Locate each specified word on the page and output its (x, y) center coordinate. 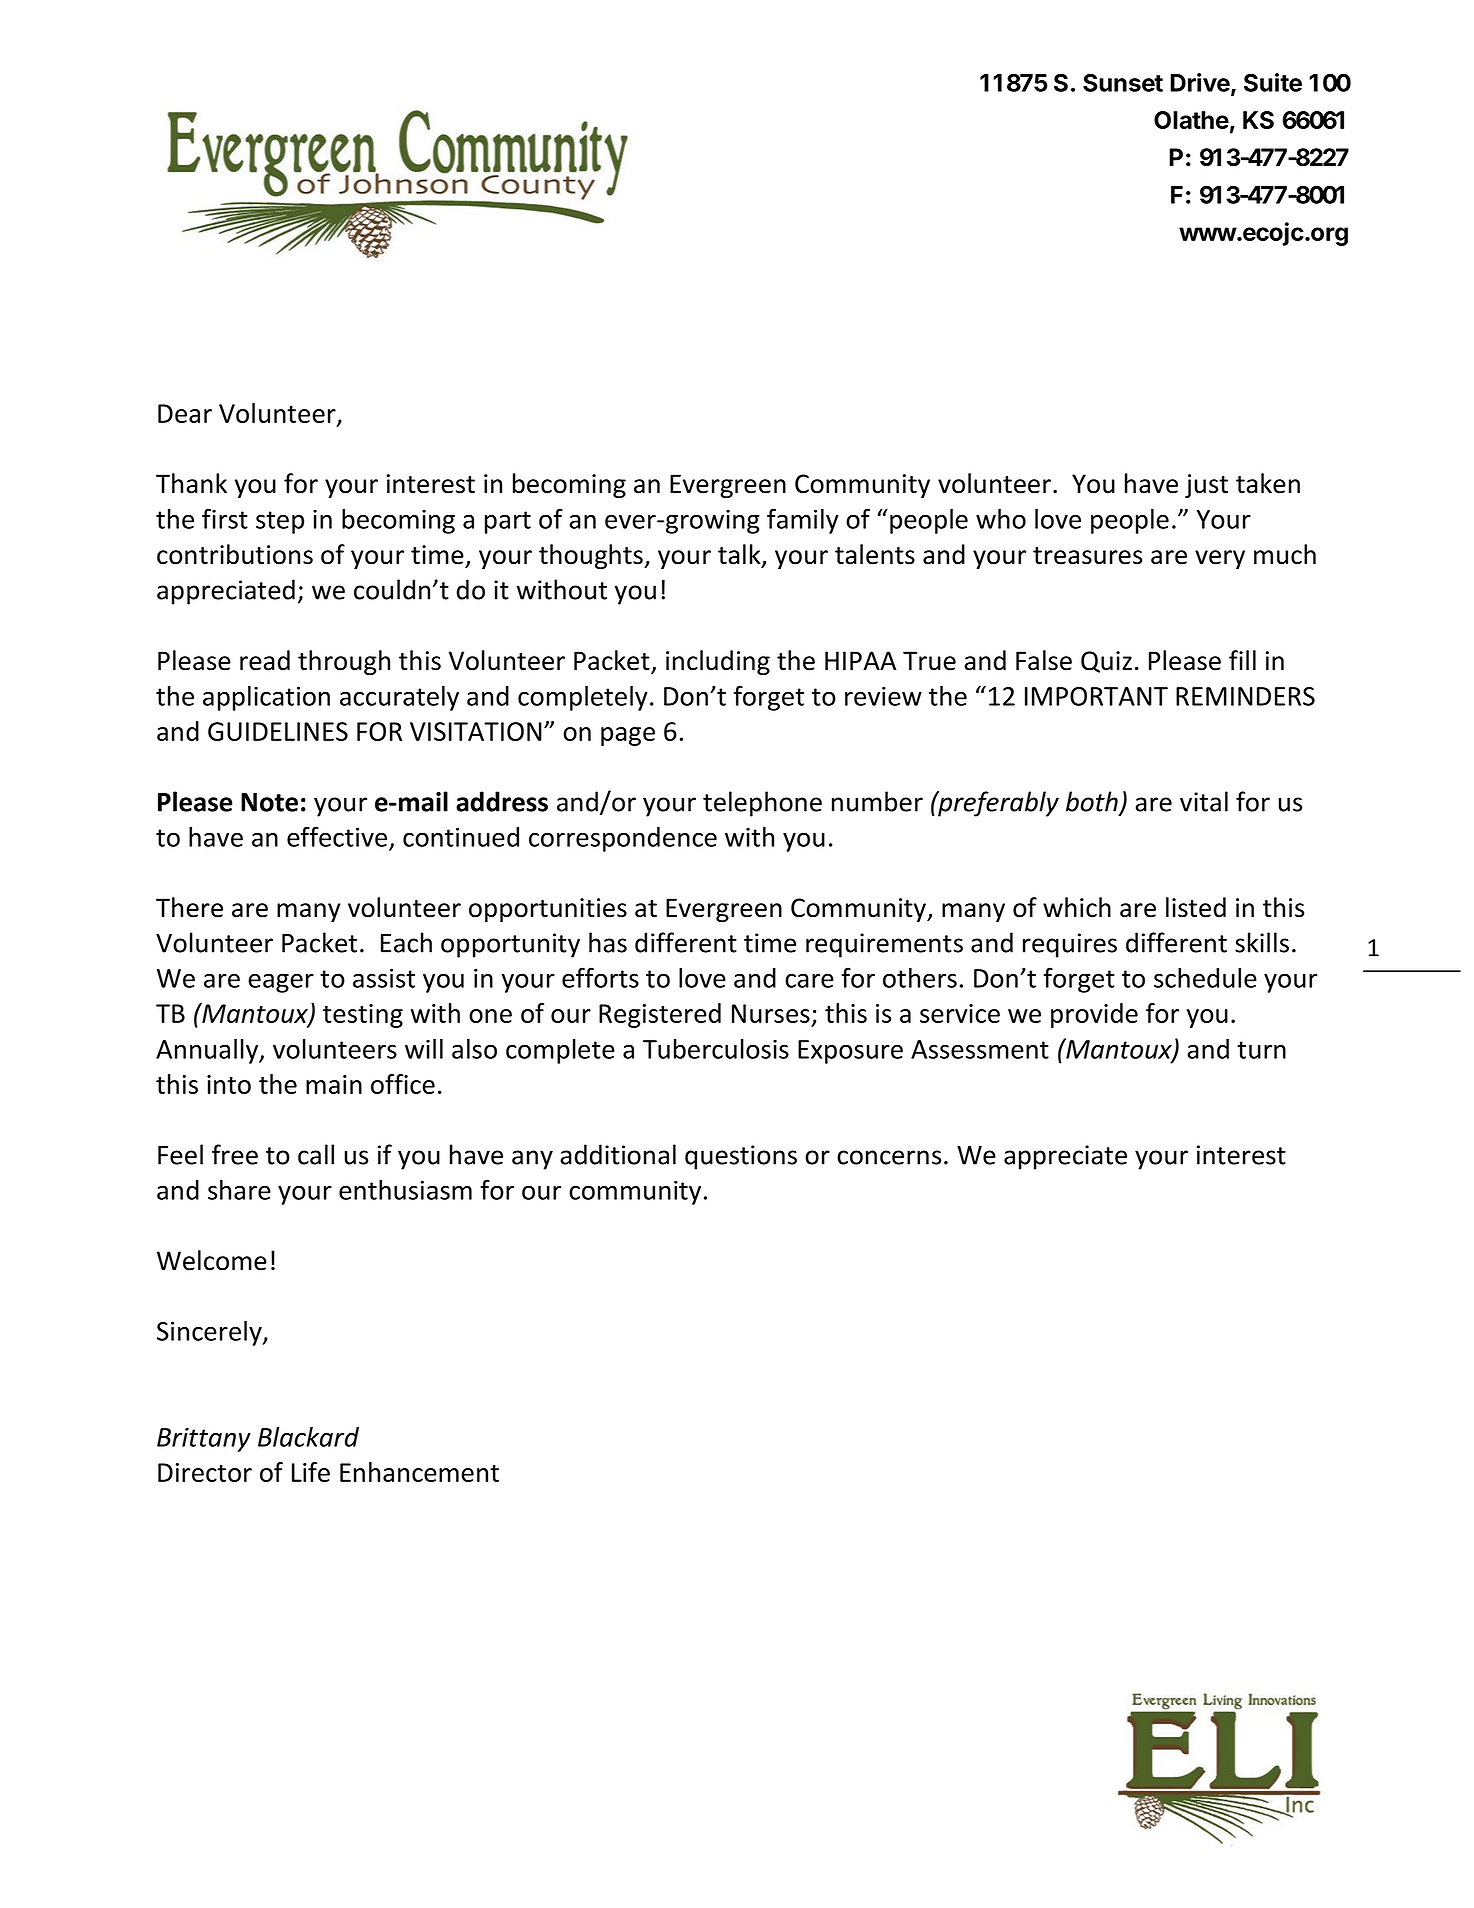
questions (741, 1157)
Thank (191, 483)
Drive (1201, 83)
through (344, 662)
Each (406, 942)
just (1206, 486)
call (316, 1154)
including (718, 662)
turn (1261, 1050)
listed (1196, 907)
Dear (185, 413)
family (803, 521)
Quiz (1106, 662)
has (608, 942)
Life (311, 1472)
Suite (1273, 82)
